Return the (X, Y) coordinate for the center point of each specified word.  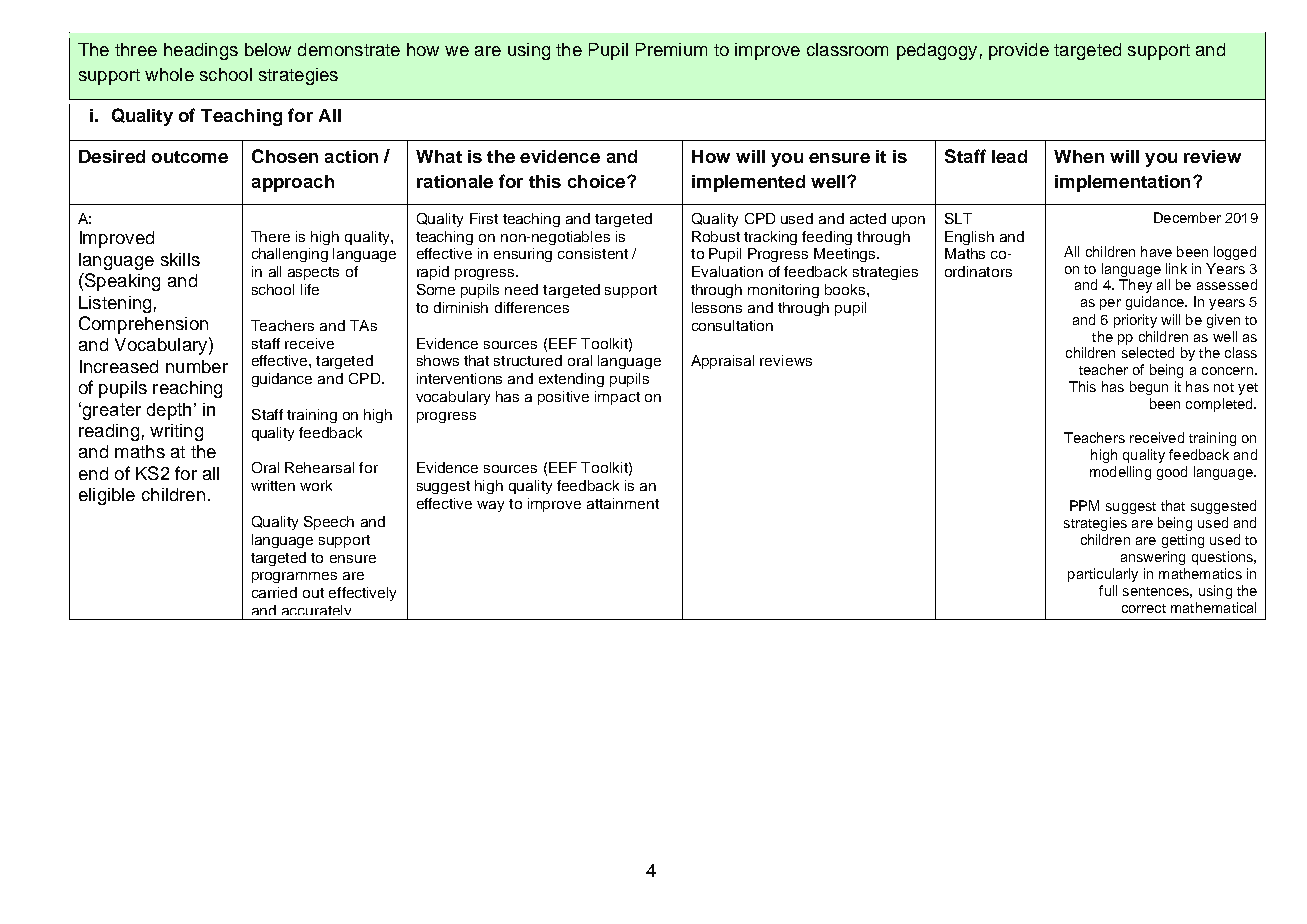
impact (617, 398)
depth (169, 411)
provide (1019, 51)
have (1156, 251)
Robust (716, 236)
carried (274, 592)
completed (1220, 405)
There (270, 236)
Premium (671, 49)
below (268, 49)
